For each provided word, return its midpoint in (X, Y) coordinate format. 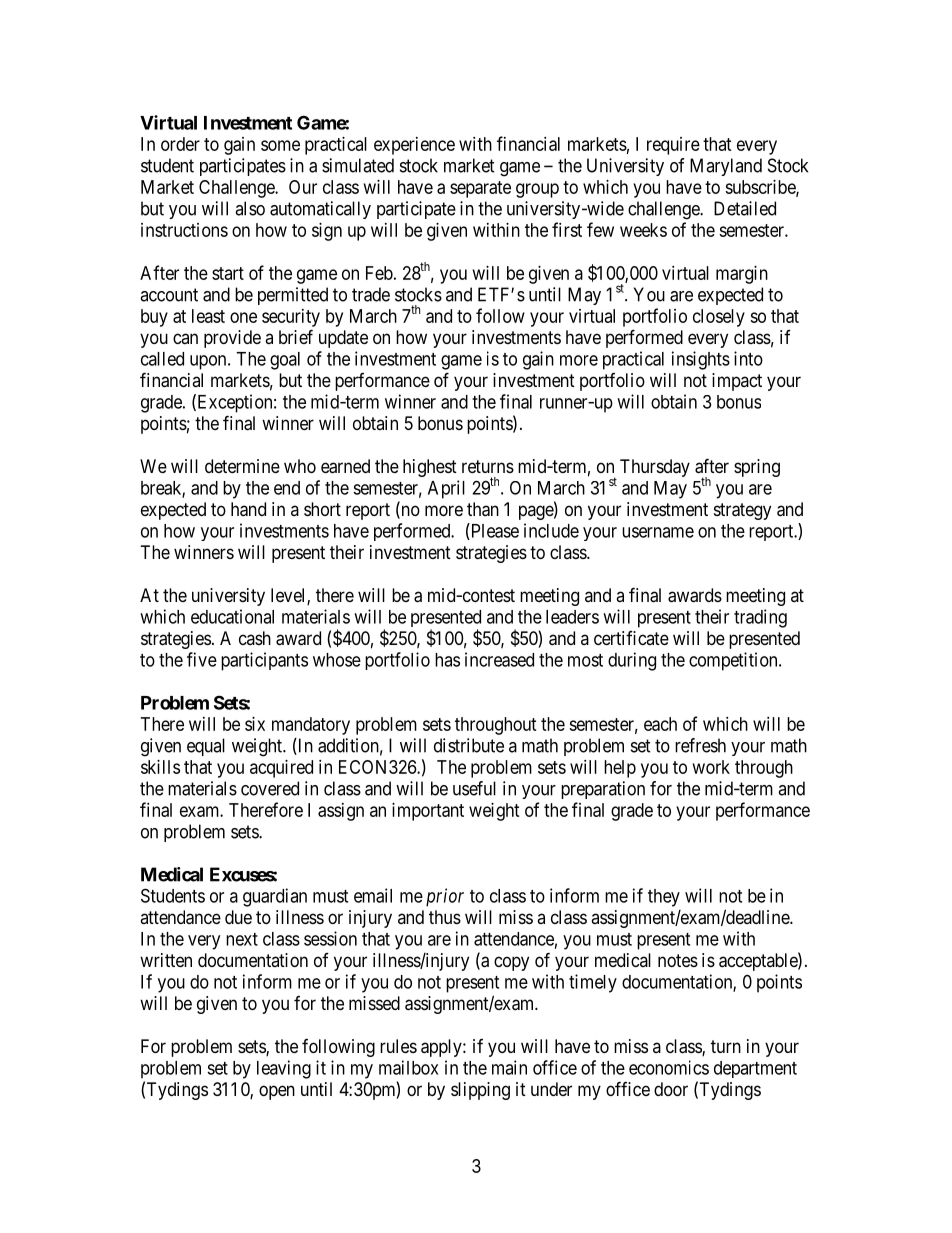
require (673, 146)
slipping (480, 1091)
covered (270, 788)
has (447, 660)
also (250, 208)
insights (701, 360)
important (428, 812)
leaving (284, 1069)
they (664, 898)
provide (232, 339)
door (671, 1089)
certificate (631, 638)
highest (430, 468)
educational (232, 616)
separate (480, 189)
